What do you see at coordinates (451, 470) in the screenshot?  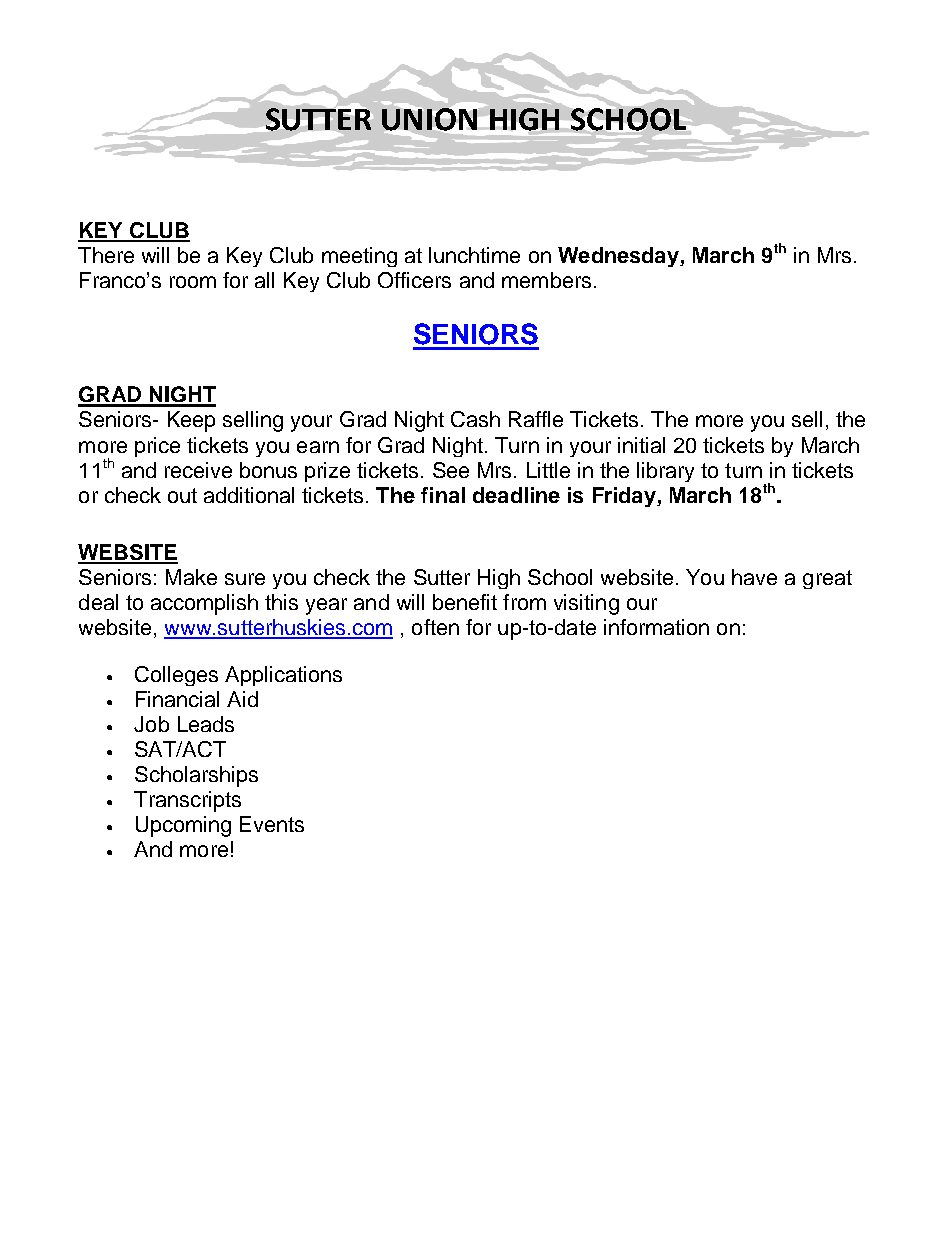 I see `See` at bounding box center [451, 470].
